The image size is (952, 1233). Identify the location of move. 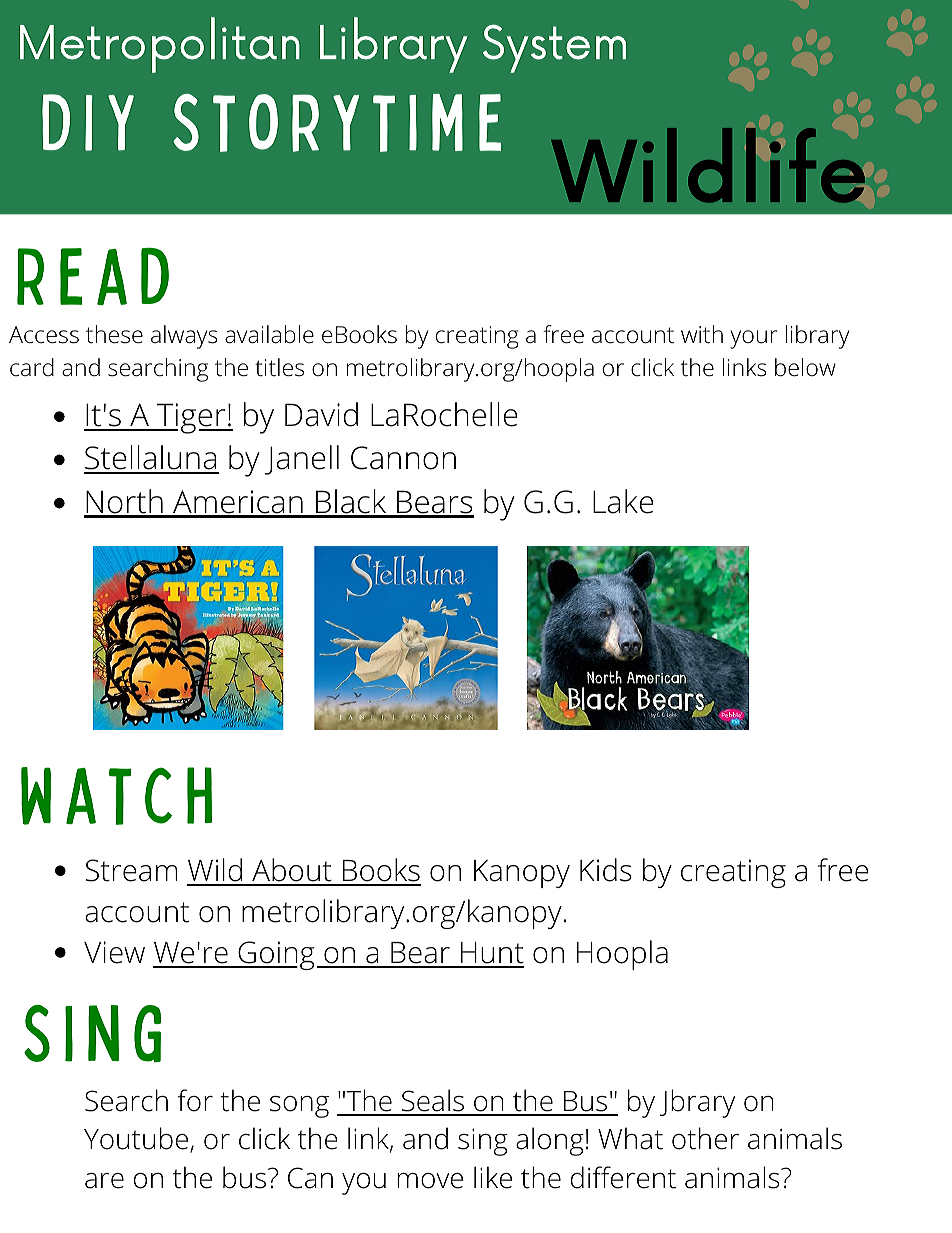
(430, 1181).
